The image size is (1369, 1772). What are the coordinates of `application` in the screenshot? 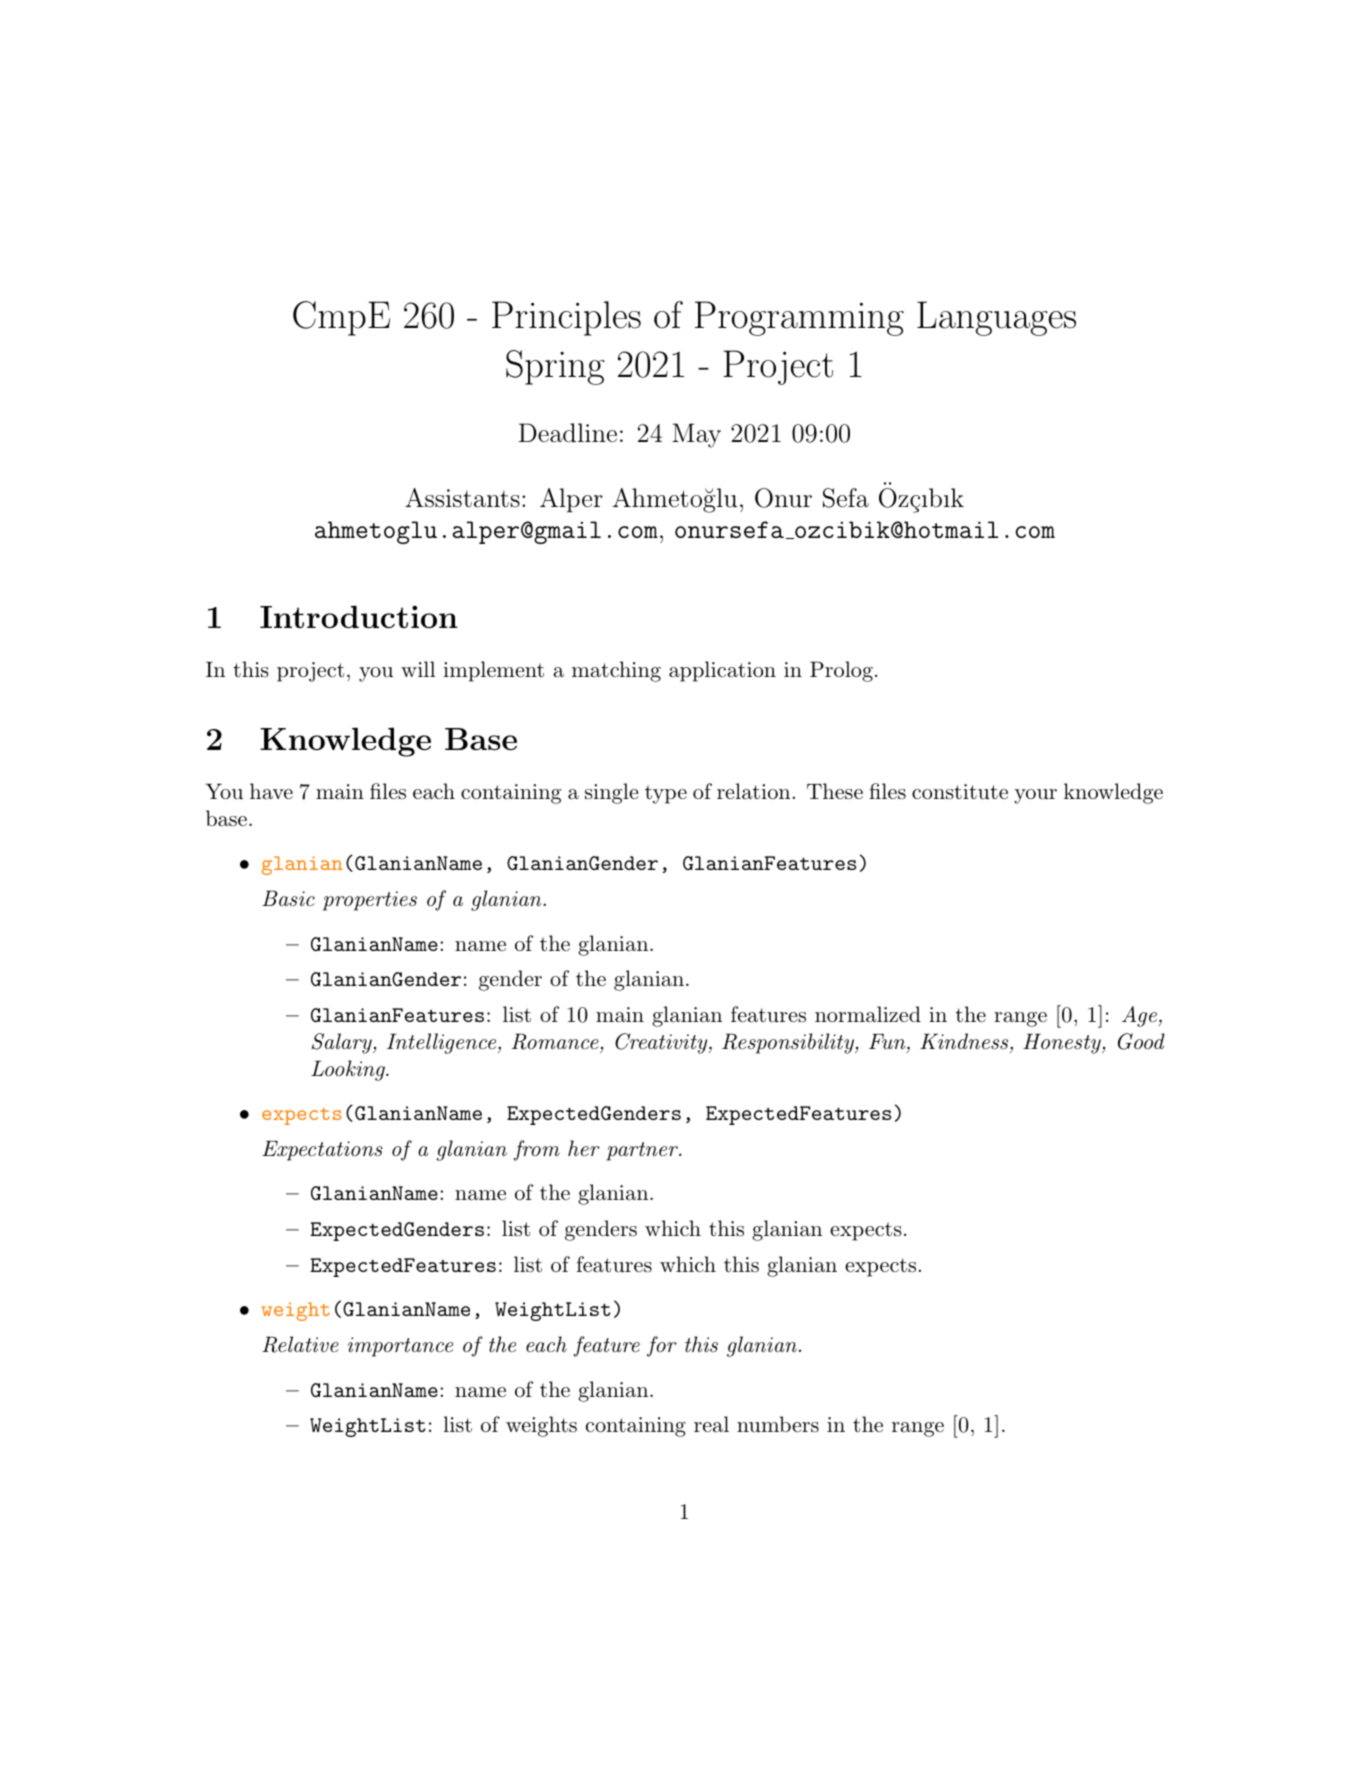 It's located at (722, 671).
